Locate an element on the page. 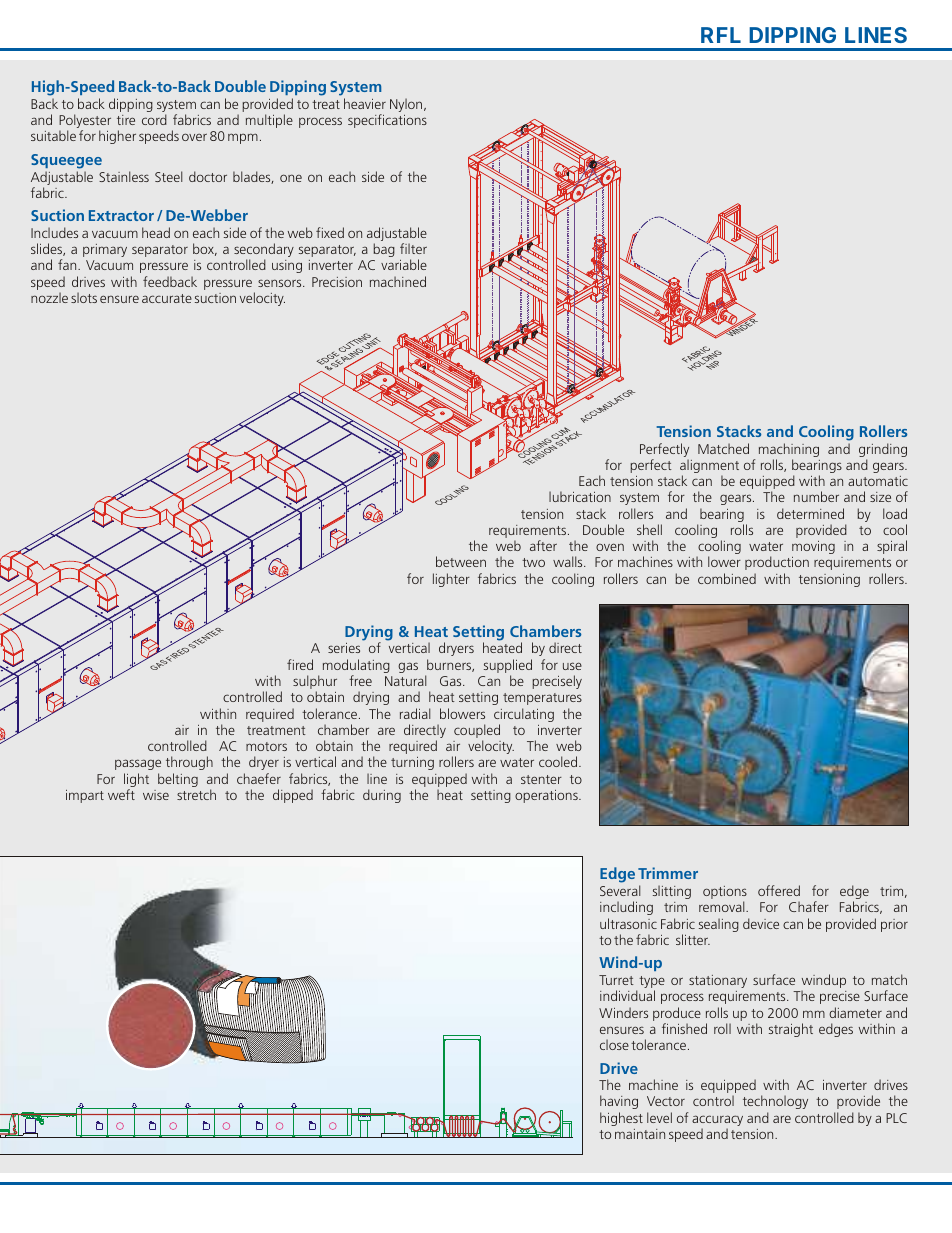 This page has width=952, height=1233. specifications is located at coordinates (387, 121).
